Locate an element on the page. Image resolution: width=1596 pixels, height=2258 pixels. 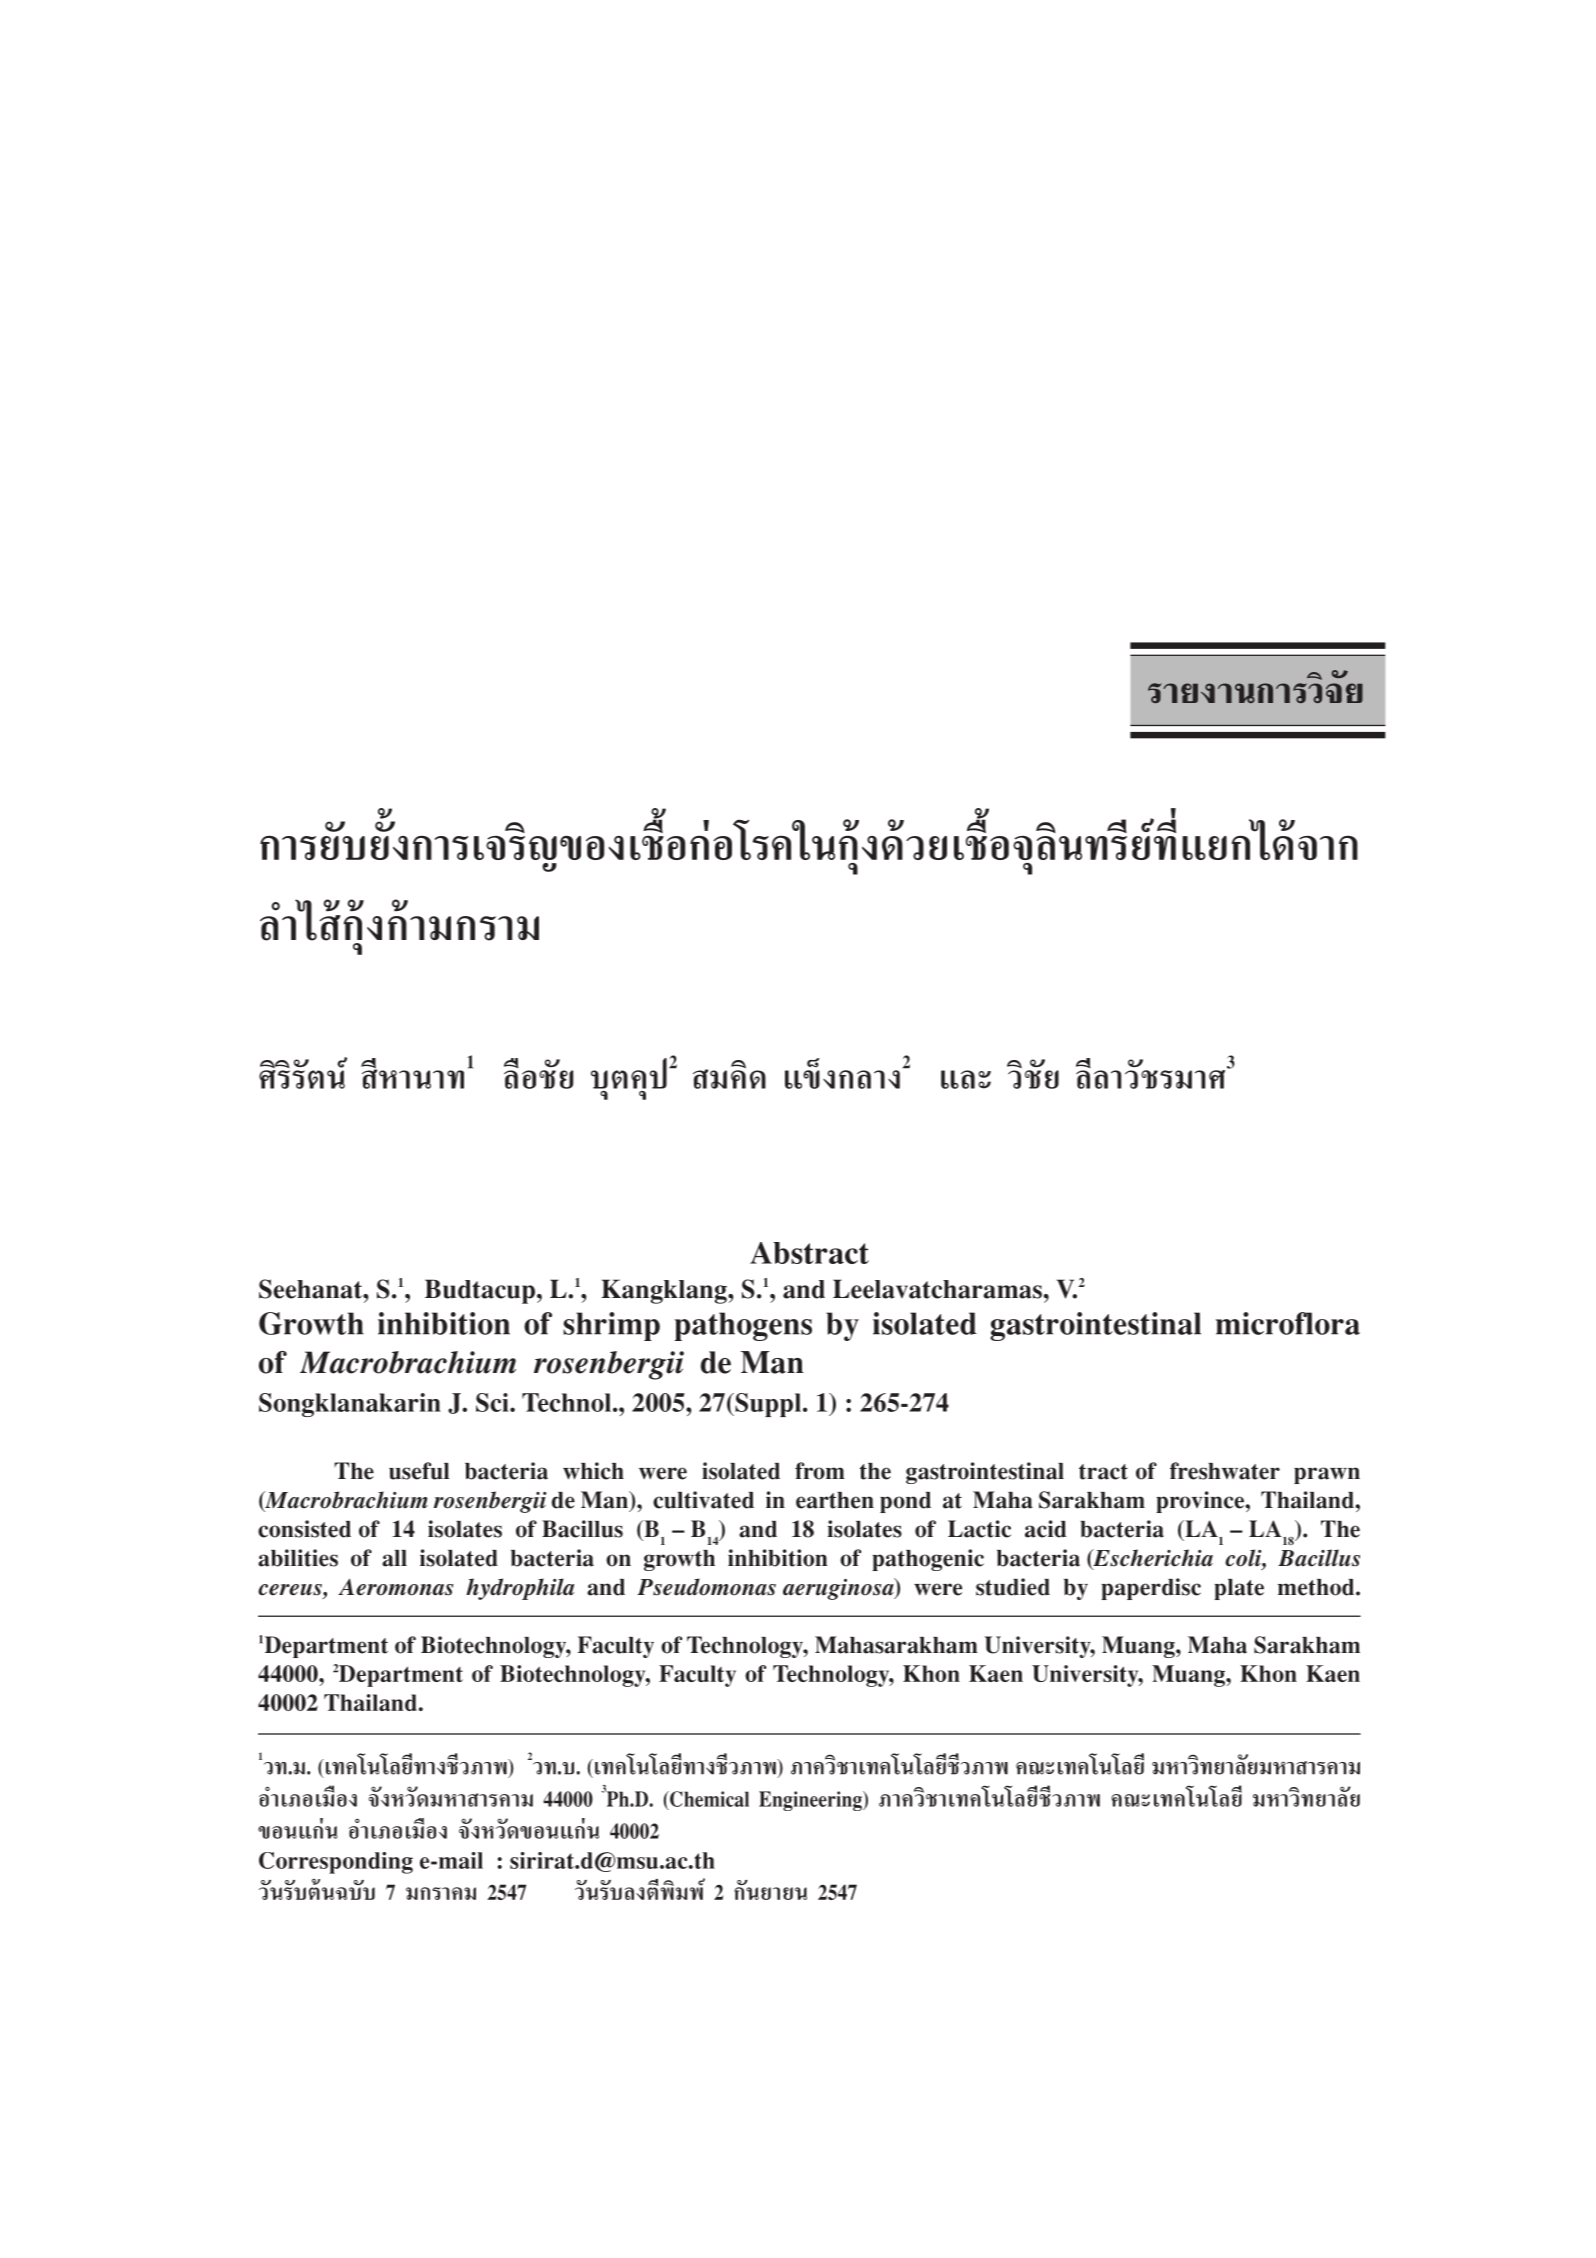
pathogens is located at coordinates (743, 1326).
